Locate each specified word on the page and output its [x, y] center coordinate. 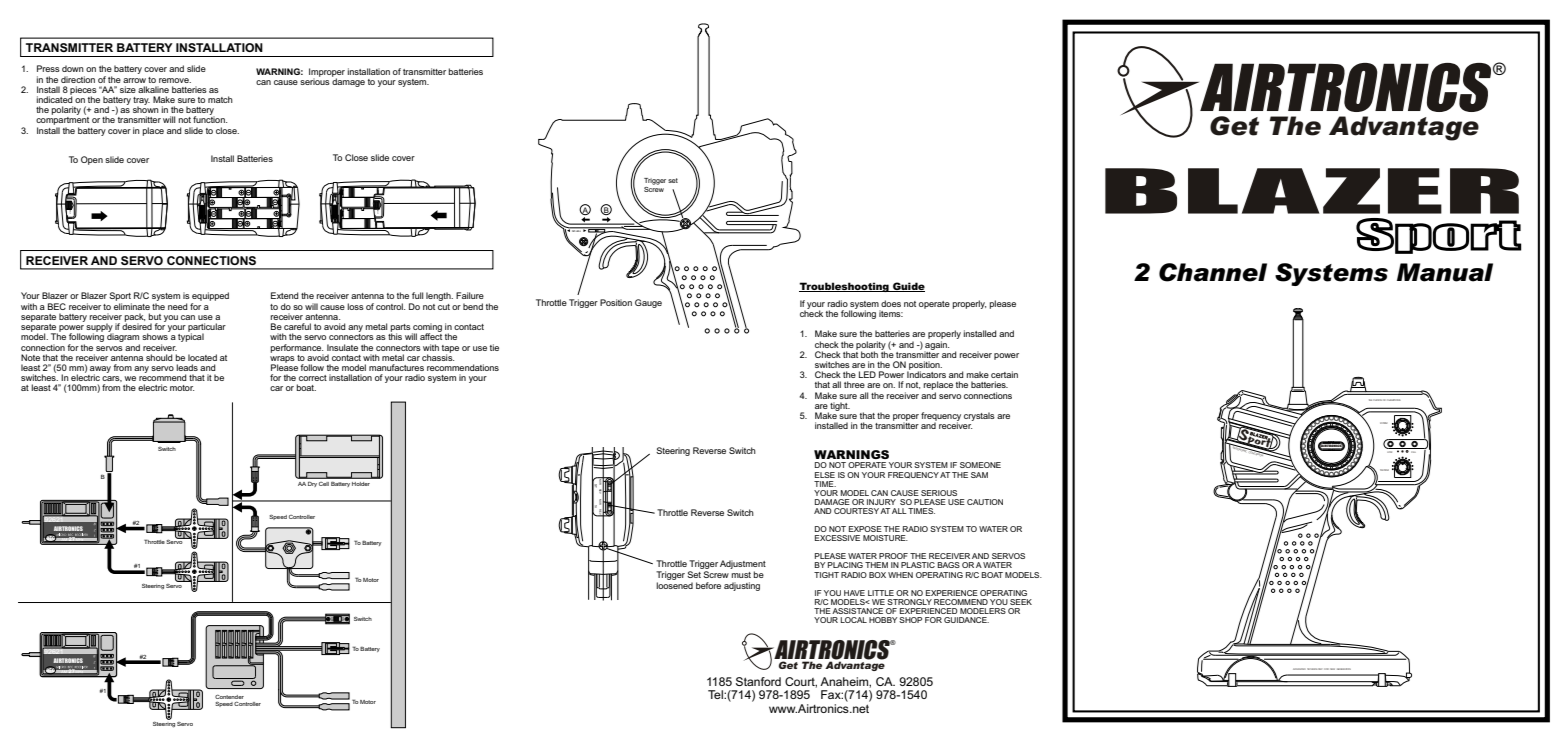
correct [313, 378]
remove [175, 80]
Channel [1213, 272]
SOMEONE [980, 465]
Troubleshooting [845, 287]
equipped [210, 298]
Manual [1445, 272]
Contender [229, 697]
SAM [979, 475]
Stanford [758, 681]
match [220, 99]
